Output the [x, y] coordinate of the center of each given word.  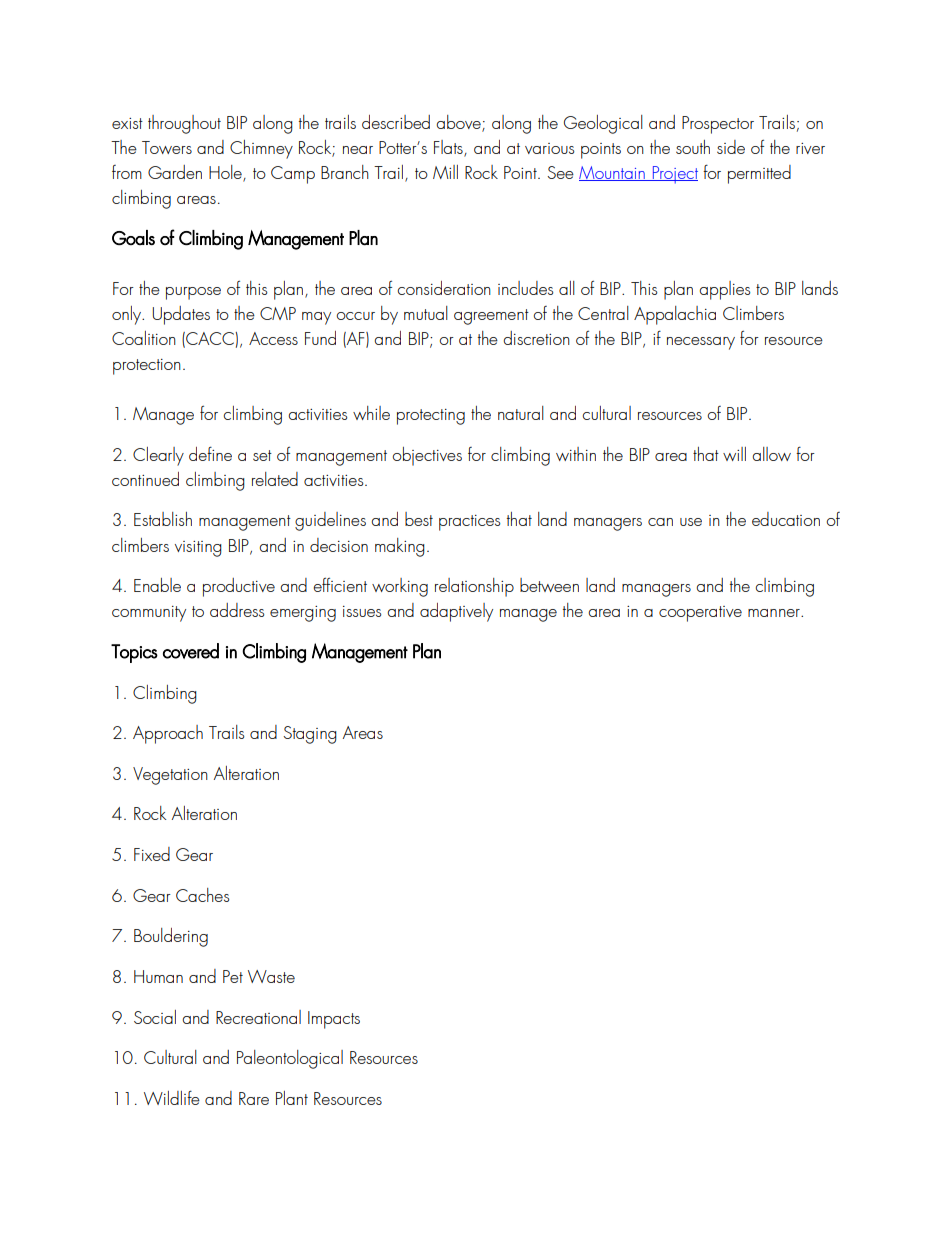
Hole [226, 173]
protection [147, 367]
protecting [431, 417]
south [693, 147]
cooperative [700, 614]
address [237, 610]
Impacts [334, 1020]
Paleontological [290, 1059]
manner [775, 613]
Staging [310, 735]
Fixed [152, 854]
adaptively [456, 612]
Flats [449, 148]
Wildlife [172, 1097]
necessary [701, 343]
